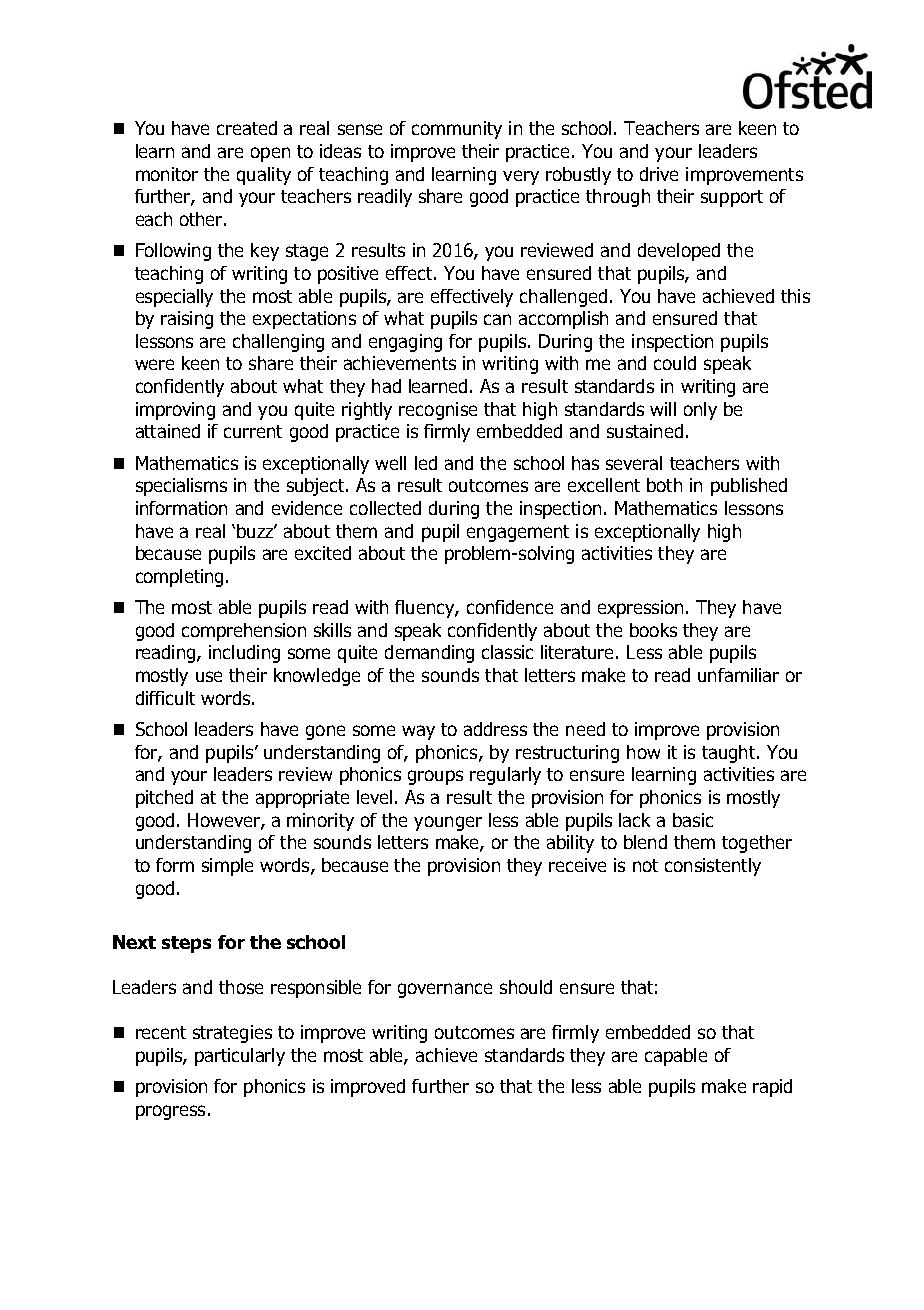 The height and width of the document is (1310, 924). I want to click on pitched, so click(164, 799).
